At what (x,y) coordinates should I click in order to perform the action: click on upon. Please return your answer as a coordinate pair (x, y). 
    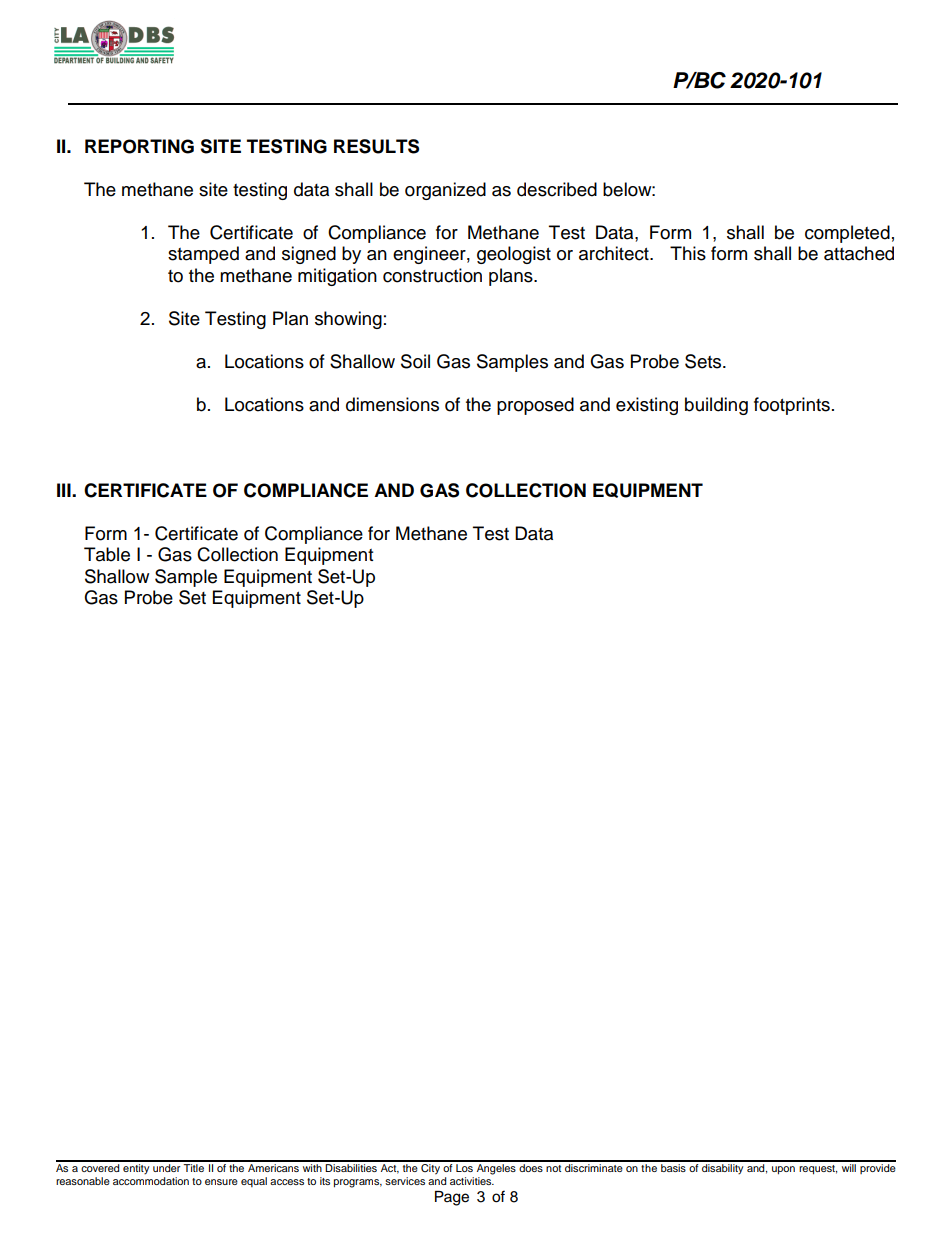
    Looking at the image, I should click on (783, 1170).
